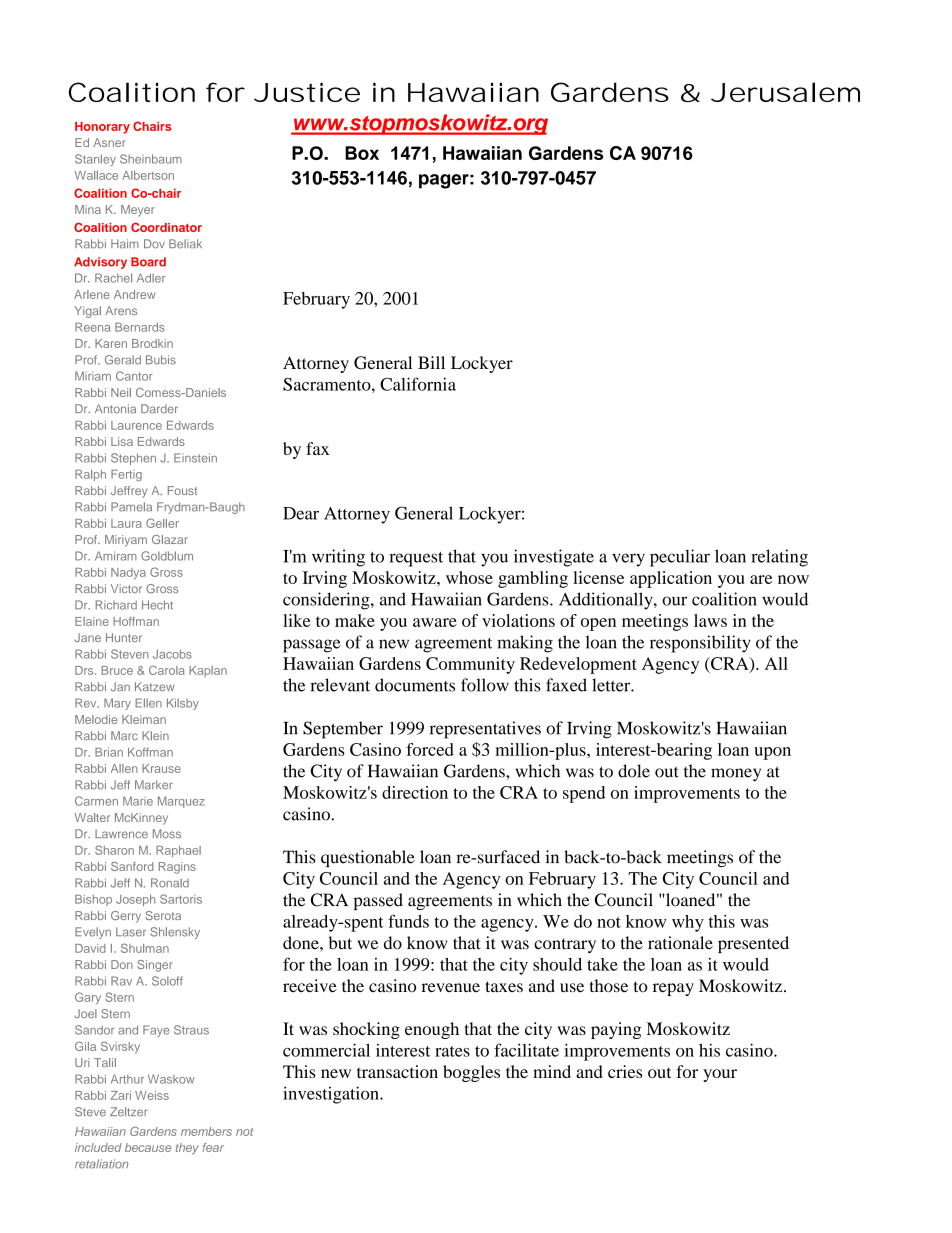 Image resolution: width=952 pixels, height=1233 pixels. What do you see at coordinates (431, 362) in the image?
I see `Bill` at bounding box center [431, 362].
